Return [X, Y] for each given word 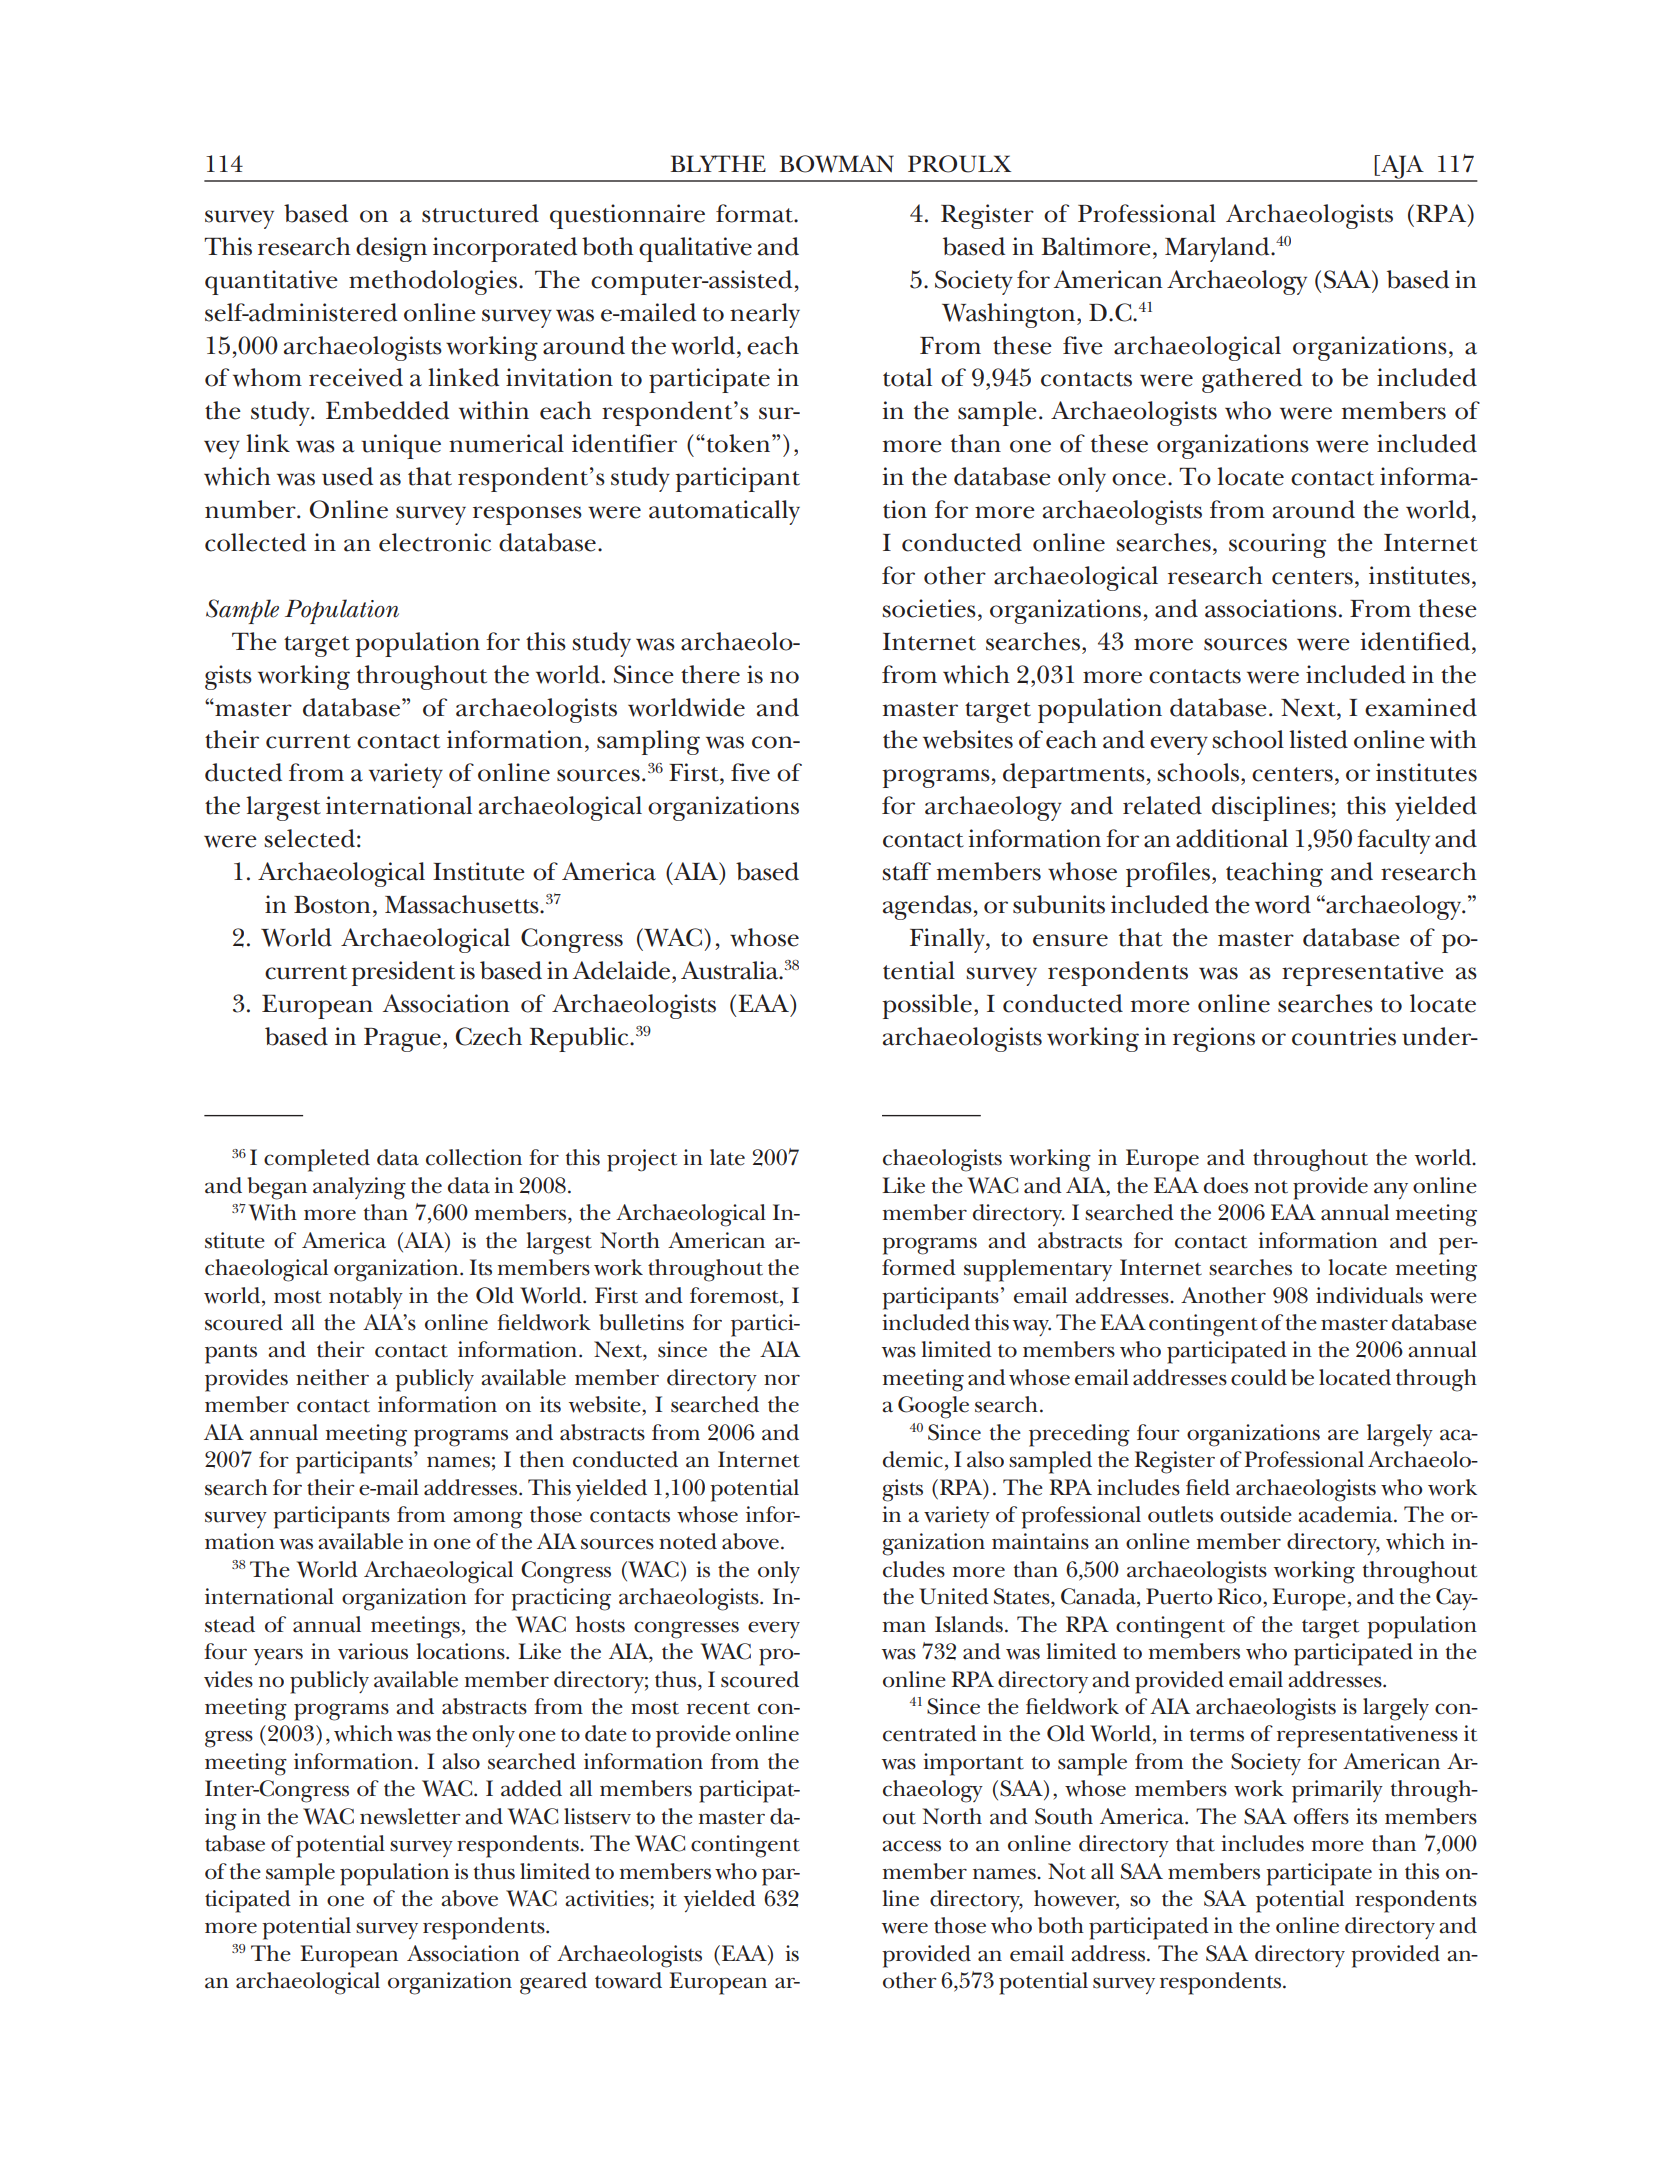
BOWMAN [837, 164]
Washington [1010, 315]
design [391, 249]
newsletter [410, 1816]
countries [1344, 1036]
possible [927, 1006]
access [911, 1846]
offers [1321, 1816]
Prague [402, 1040]
